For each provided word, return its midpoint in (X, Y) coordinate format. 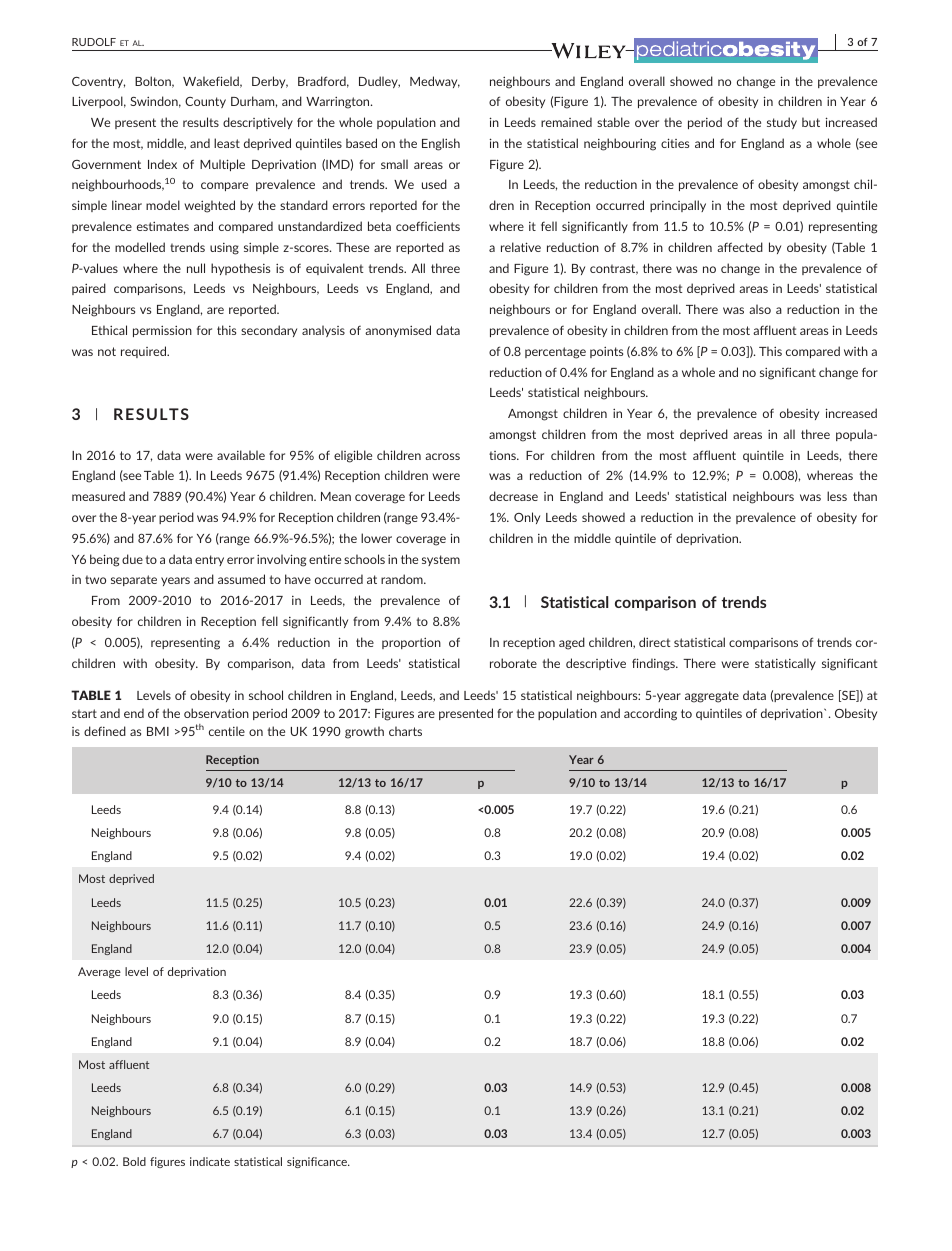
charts (405, 731)
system (441, 560)
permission (162, 331)
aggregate (712, 697)
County (205, 102)
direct (654, 642)
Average (99, 972)
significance (318, 1162)
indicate (210, 1161)
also (760, 309)
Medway (435, 82)
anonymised (398, 331)
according (650, 714)
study (782, 123)
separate (134, 580)
